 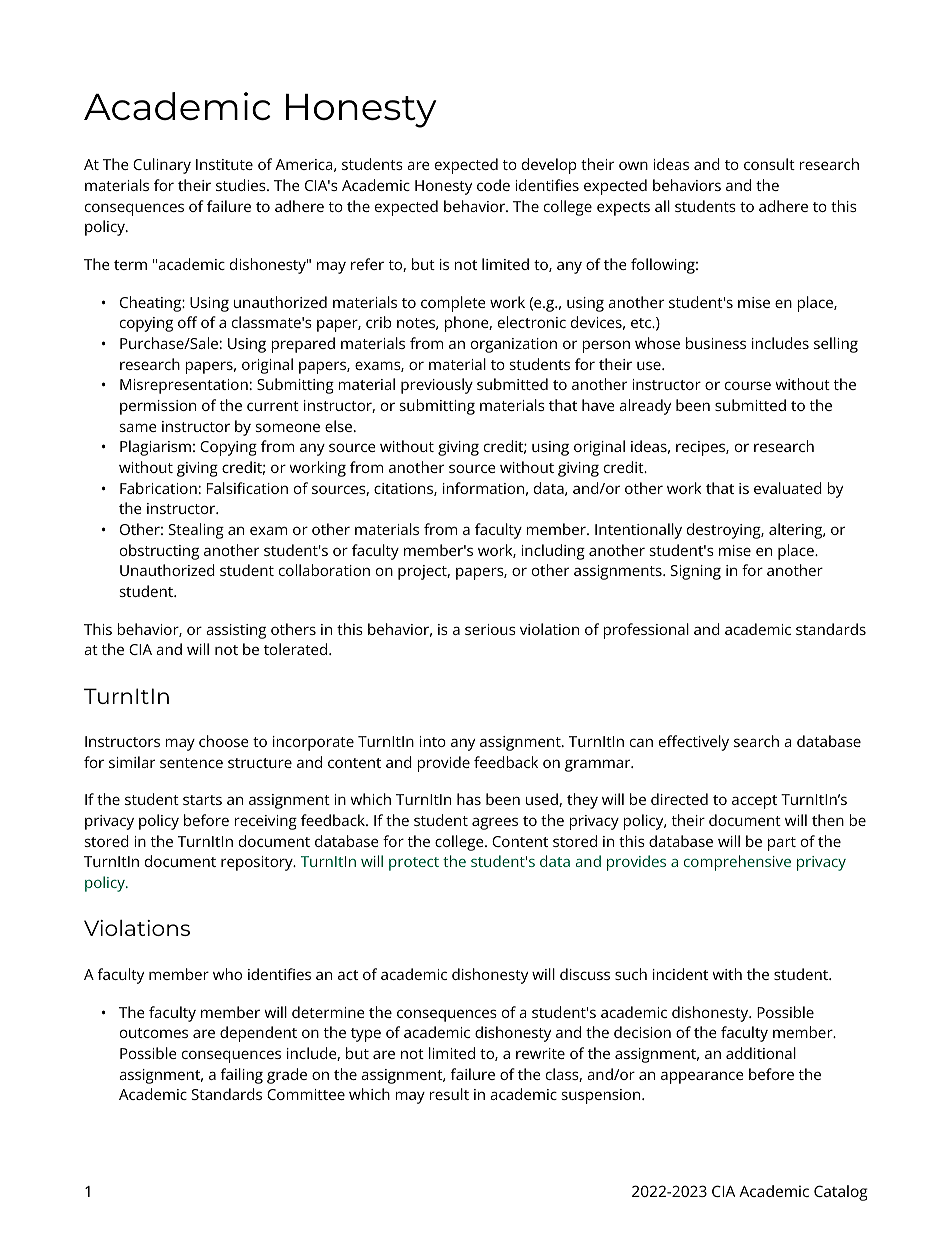 I want to click on discuss, so click(x=585, y=974).
